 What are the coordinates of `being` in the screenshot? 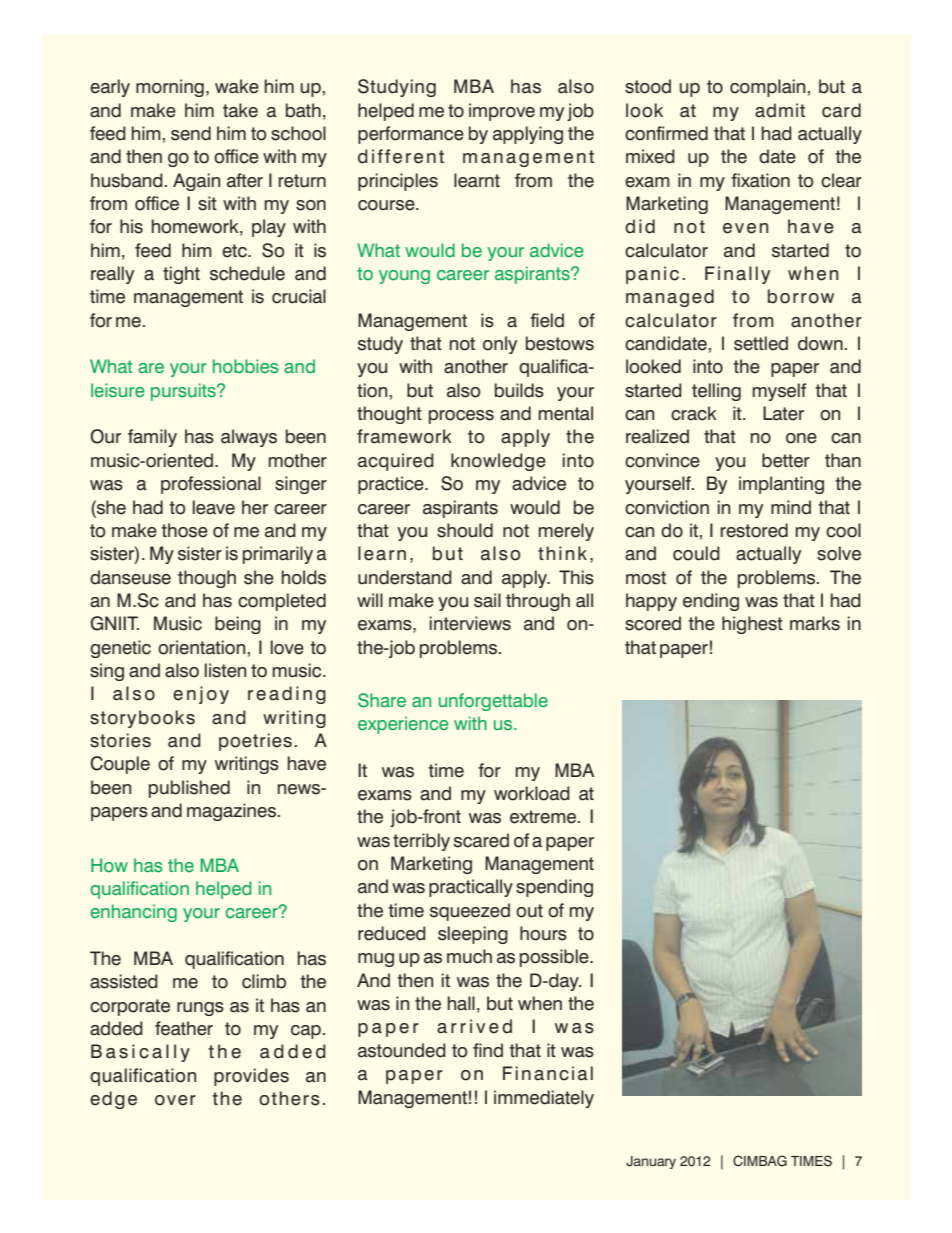 It's located at (238, 625).
